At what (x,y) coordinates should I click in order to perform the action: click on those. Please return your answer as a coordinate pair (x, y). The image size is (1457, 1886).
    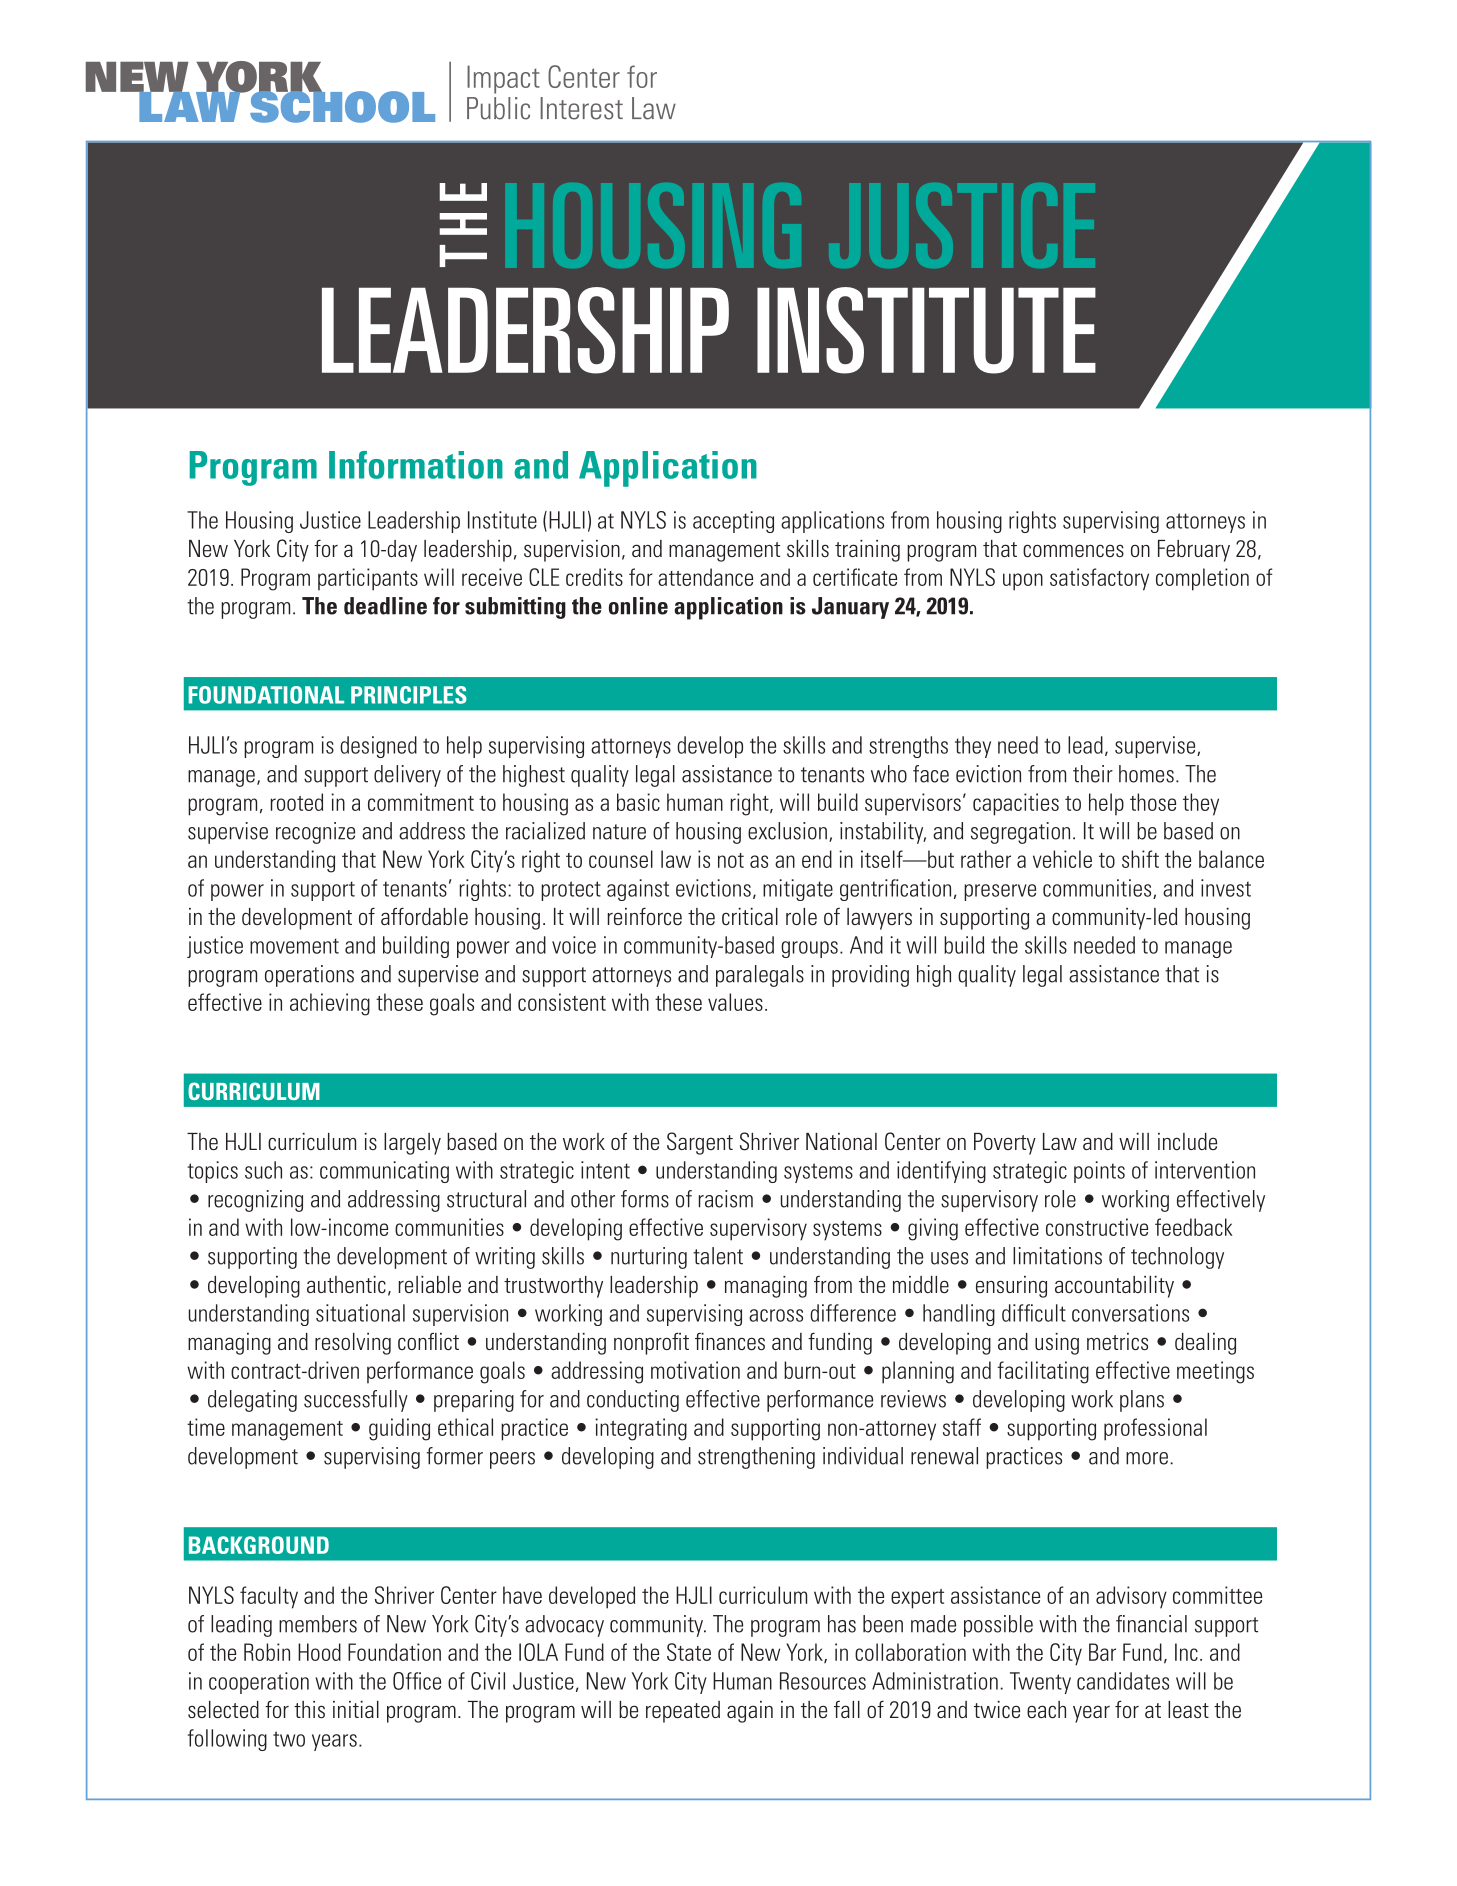
    Looking at the image, I should click on (1153, 802).
